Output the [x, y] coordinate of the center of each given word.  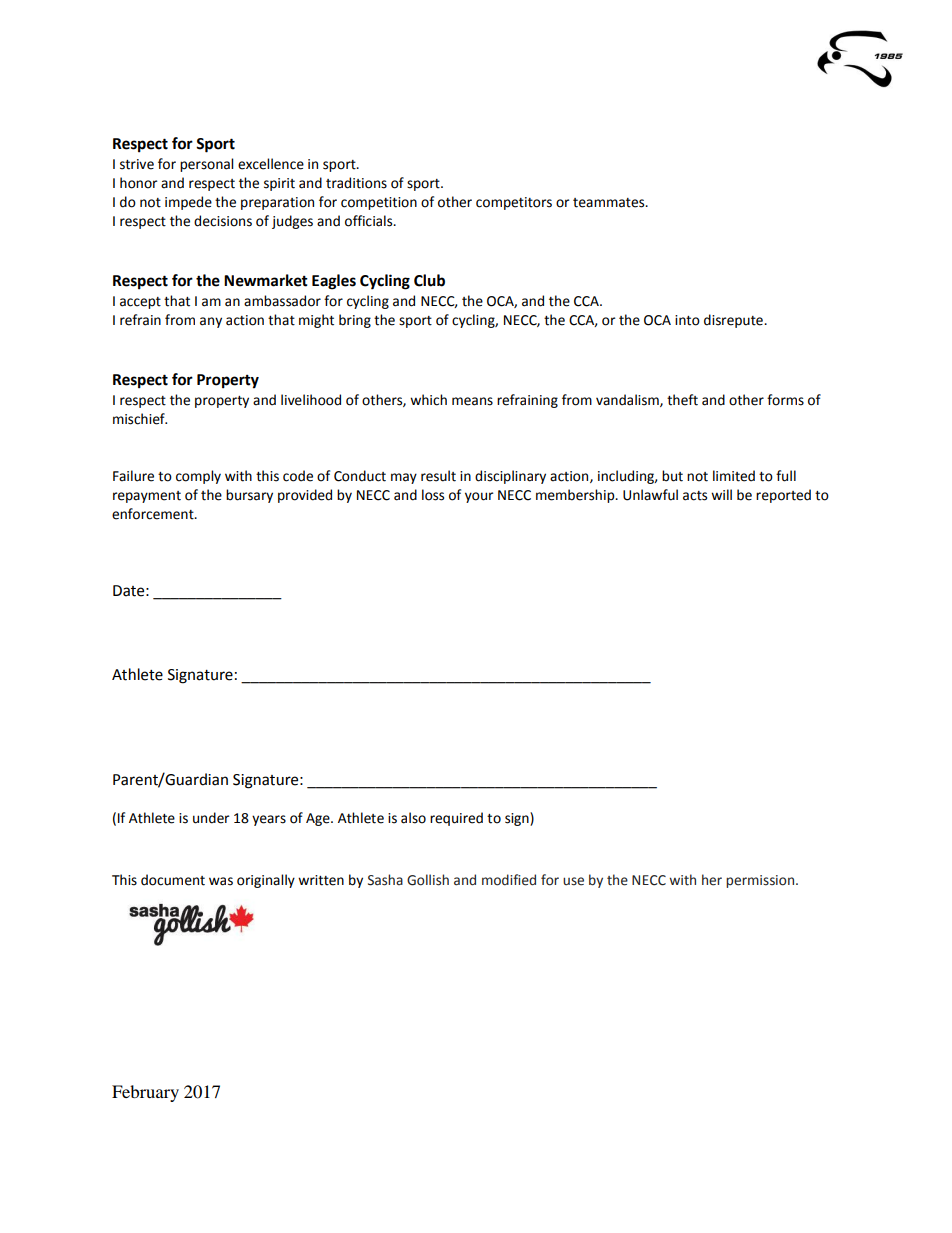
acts [695, 496]
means [472, 401]
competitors [514, 203]
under [211, 818]
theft [682, 400]
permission [761, 881]
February [145, 1093]
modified [509, 880]
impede [188, 203]
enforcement [154, 514]
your [479, 497]
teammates [610, 203]
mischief [140, 419]
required [456, 819]
